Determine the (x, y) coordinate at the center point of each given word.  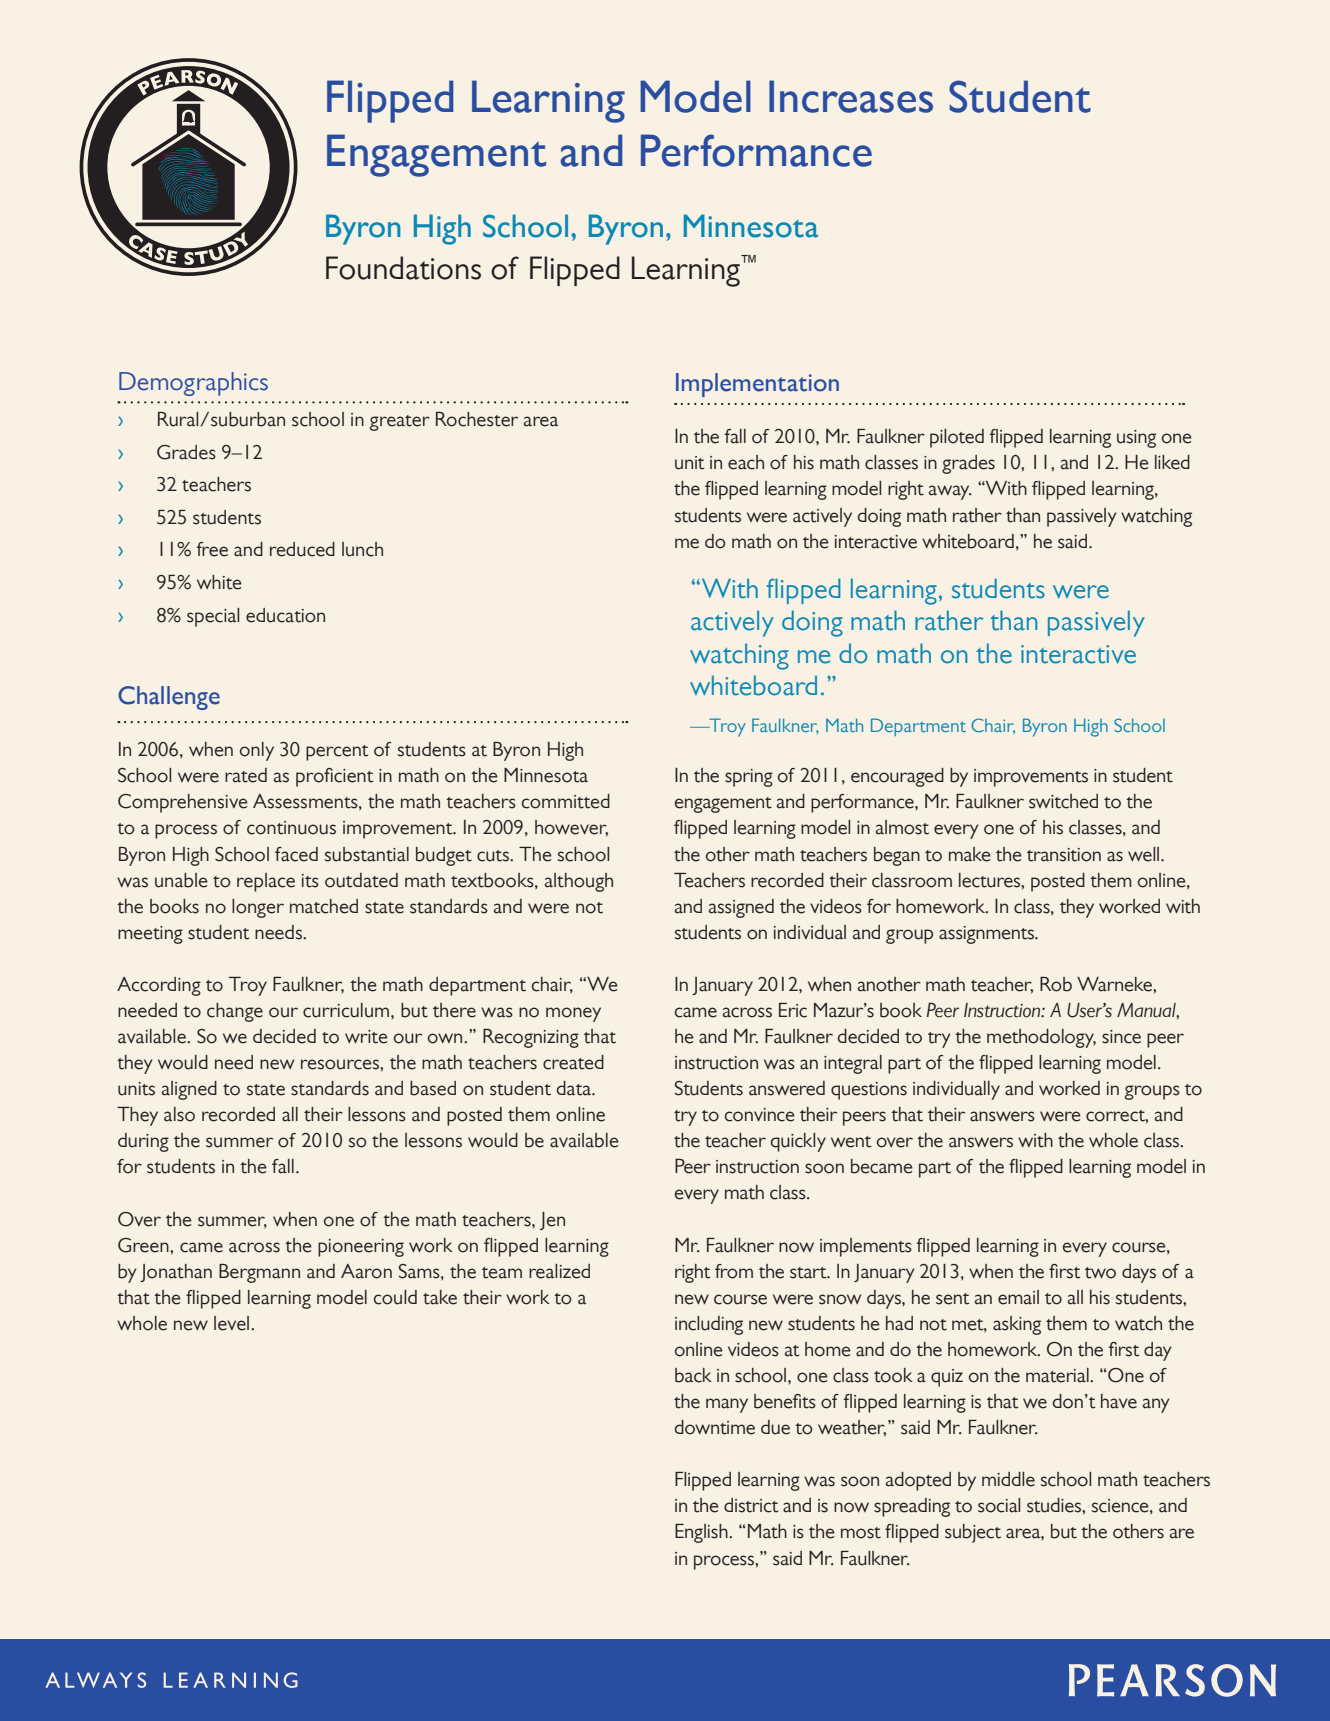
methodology (1041, 1038)
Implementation (757, 385)
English (702, 1533)
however (571, 828)
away (950, 492)
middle (1008, 1479)
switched (1063, 801)
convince (759, 1115)
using (1136, 439)
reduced (302, 549)
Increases (851, 96)
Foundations (403, 268)
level (233, 1323)
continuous (291, 828)
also (179, 1114)
